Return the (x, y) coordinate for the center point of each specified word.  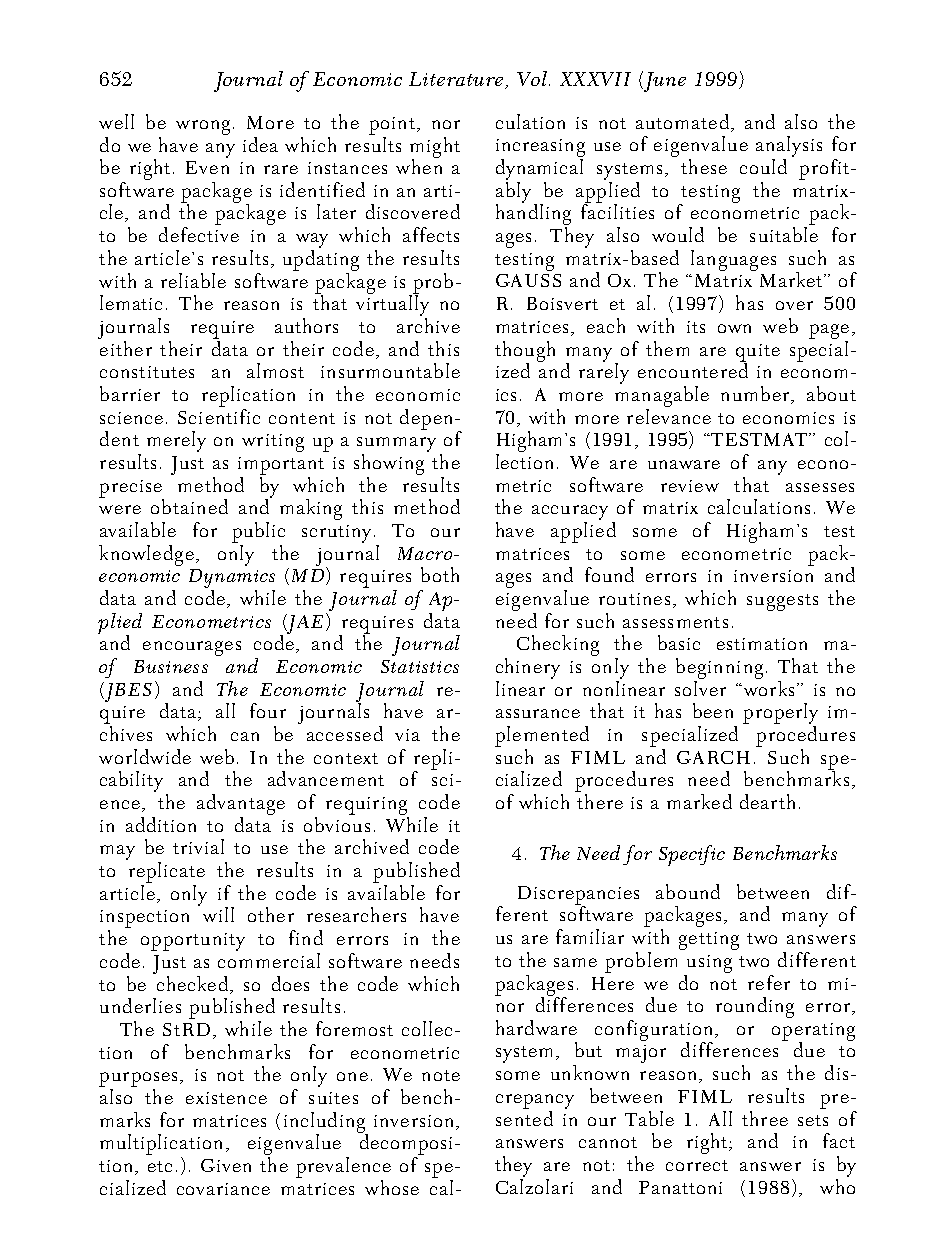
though (525, 352)
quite (758, 354)
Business (171, 666)
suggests (782, 602)
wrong (203, 127)
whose (392, 1187)
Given (226, 1165)
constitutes (147, 372)
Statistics (420, 666)
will (218, 914)
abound (688, 891)
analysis (789, 148)
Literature (456, 79)
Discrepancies (578, 896)
